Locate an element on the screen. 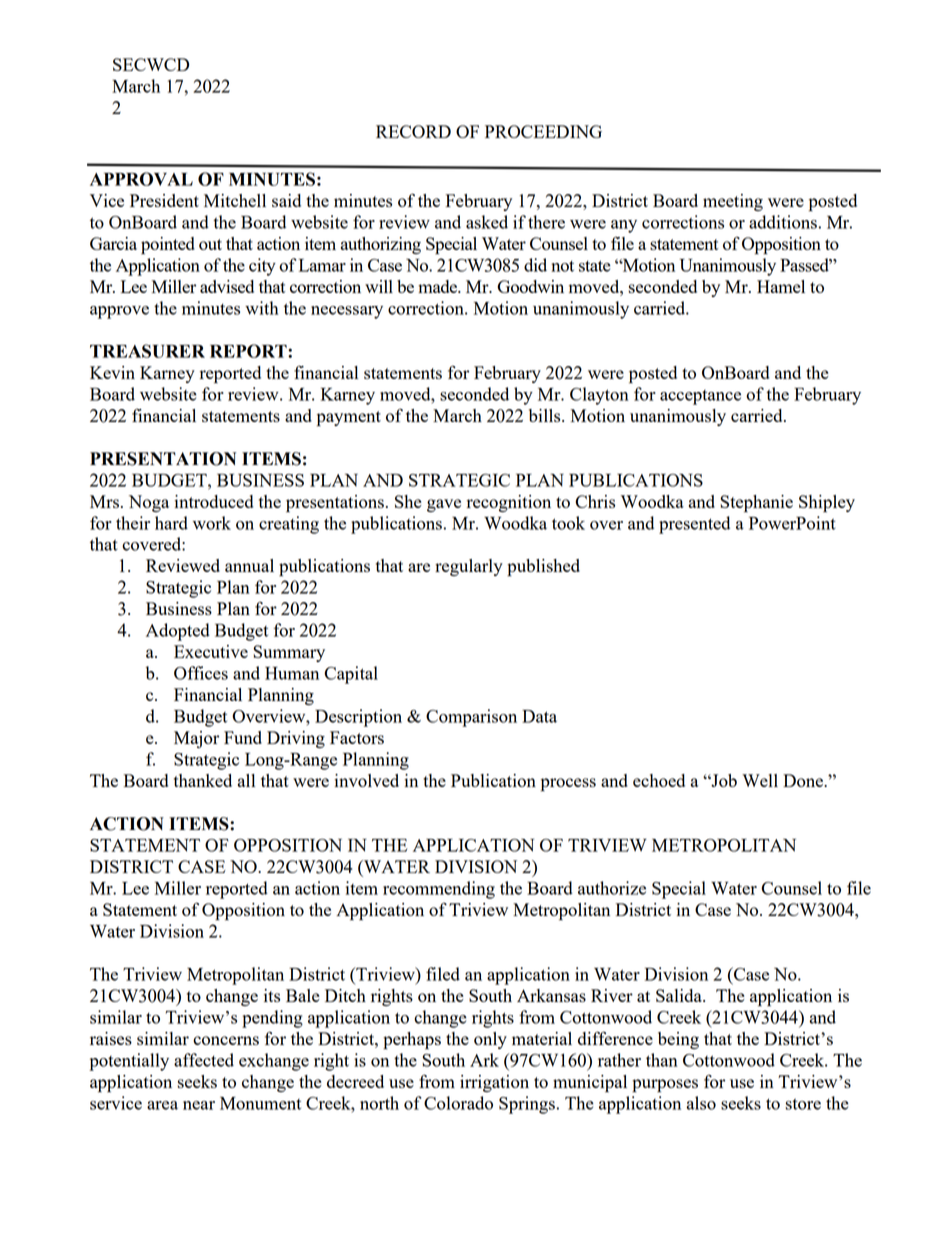  regularly is located at coordinates (469, 567).
